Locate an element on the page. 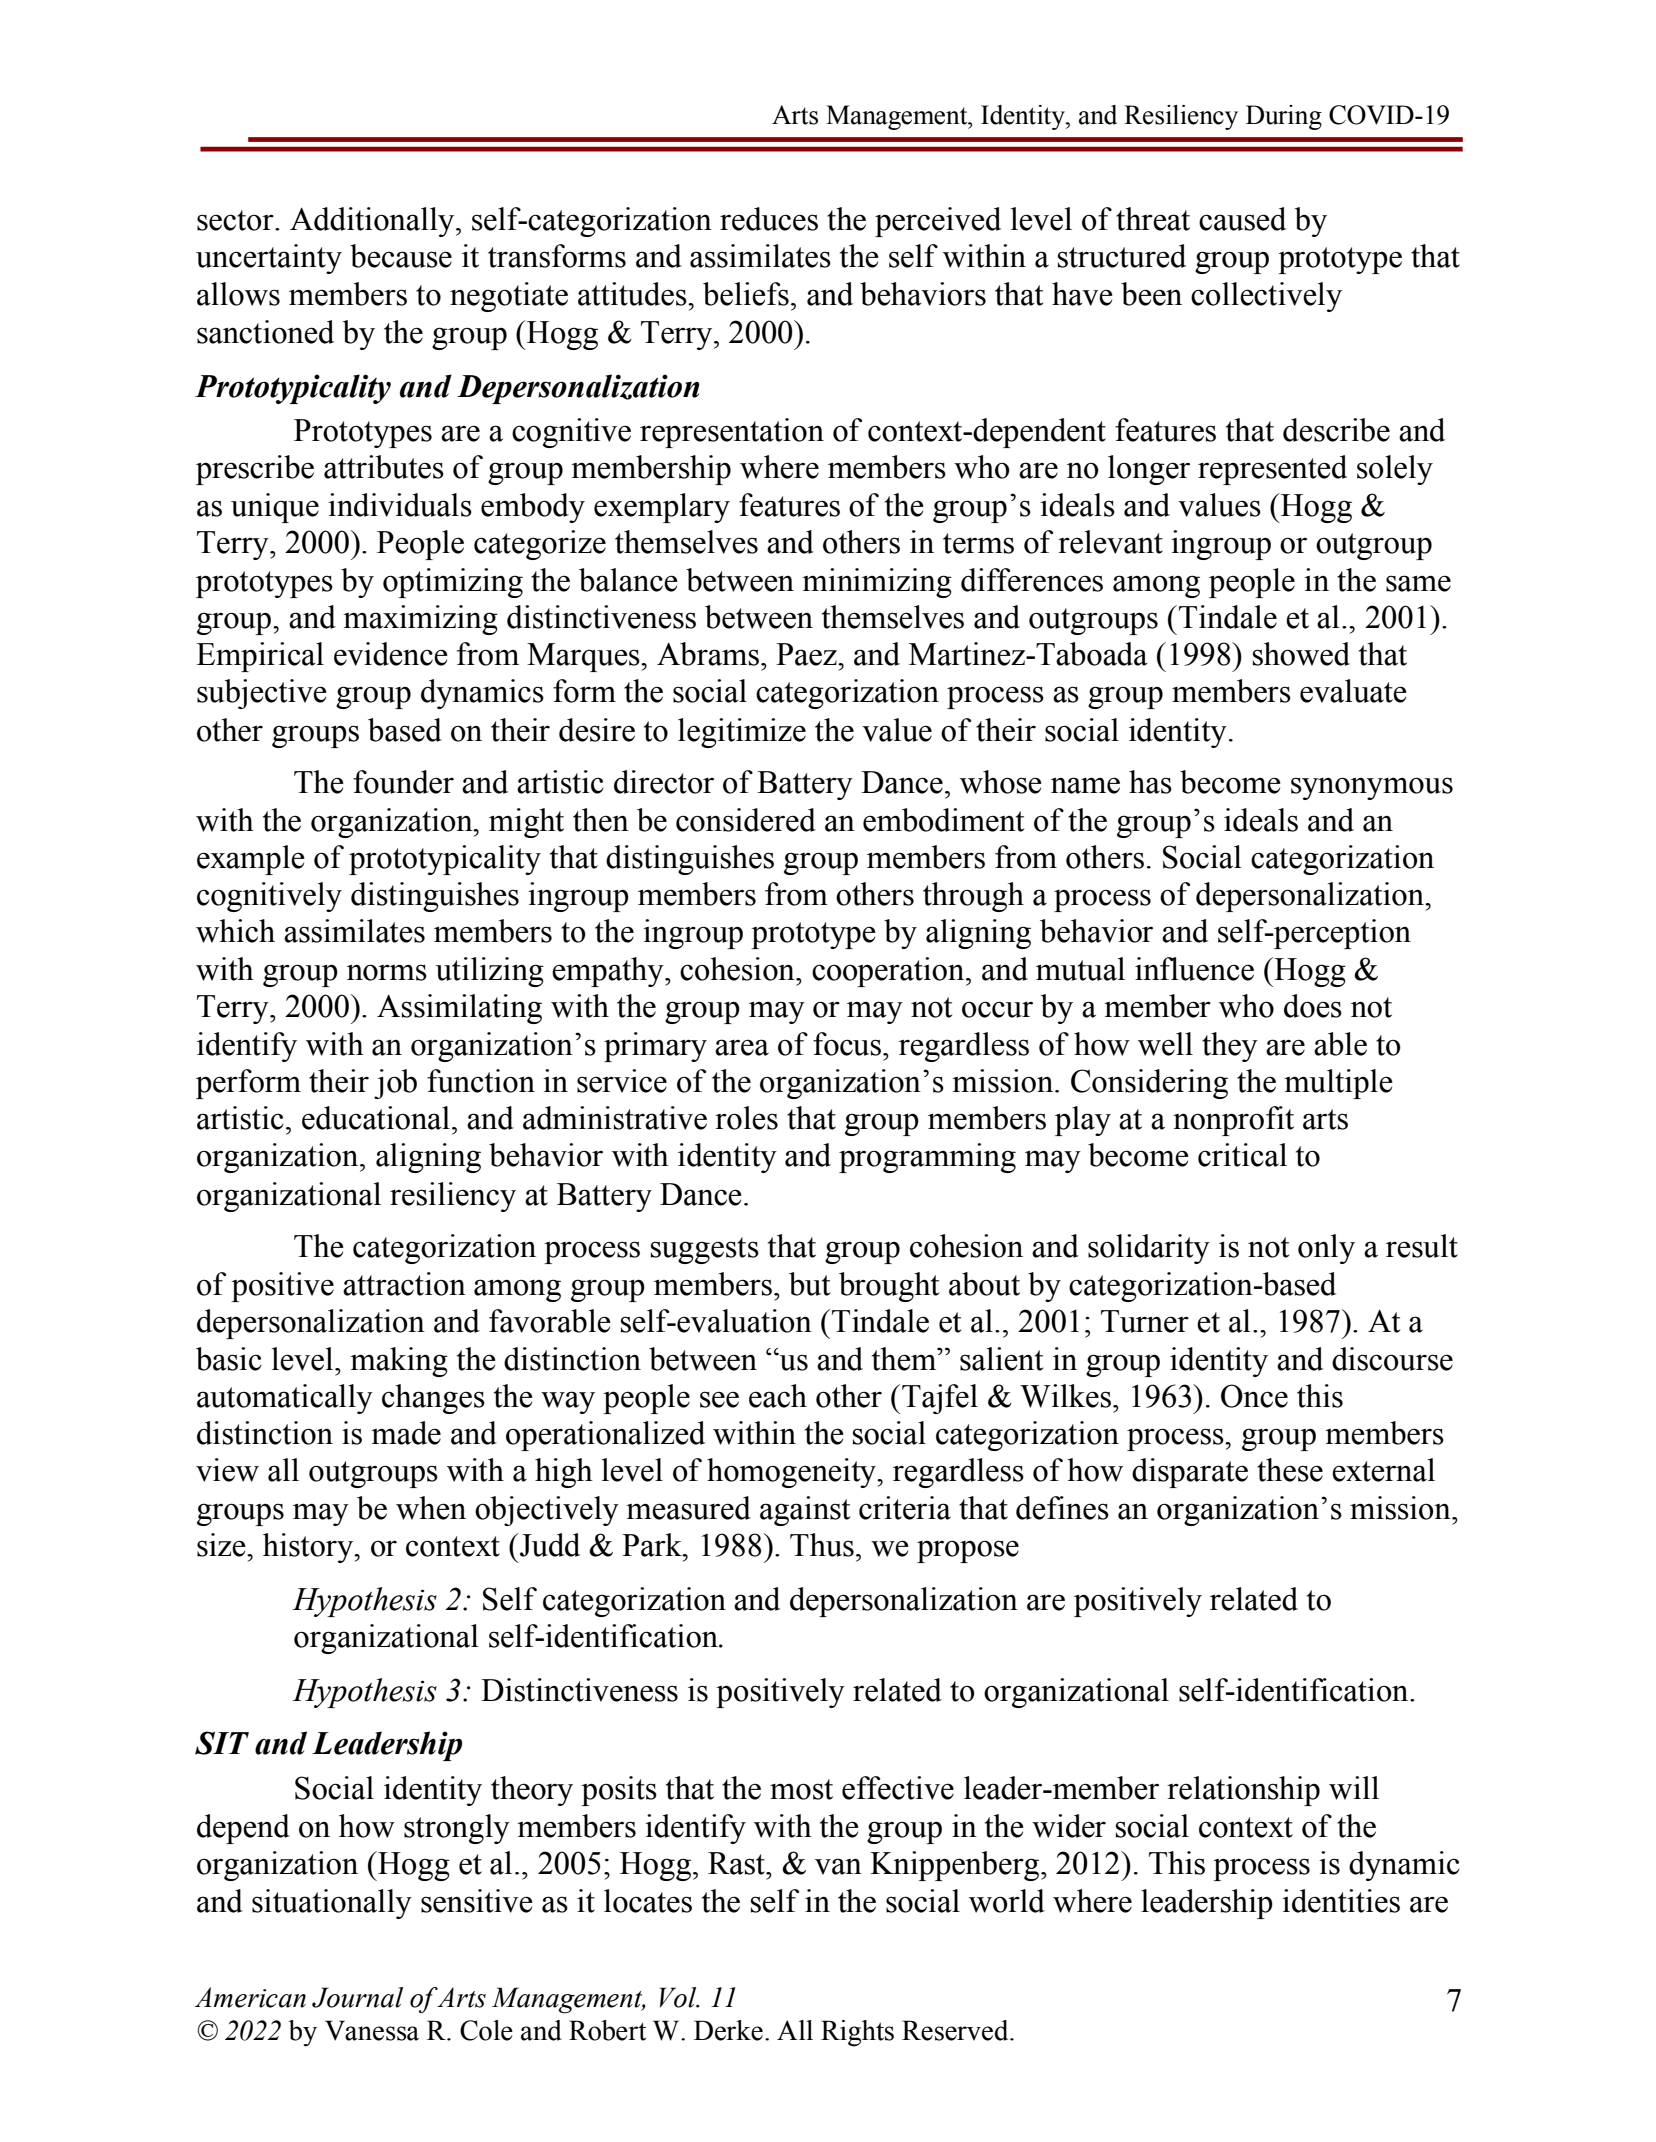 Image resolution: width=1656 pixels, height=2142 pixels. evidence is located at coordinates (391, 654).
